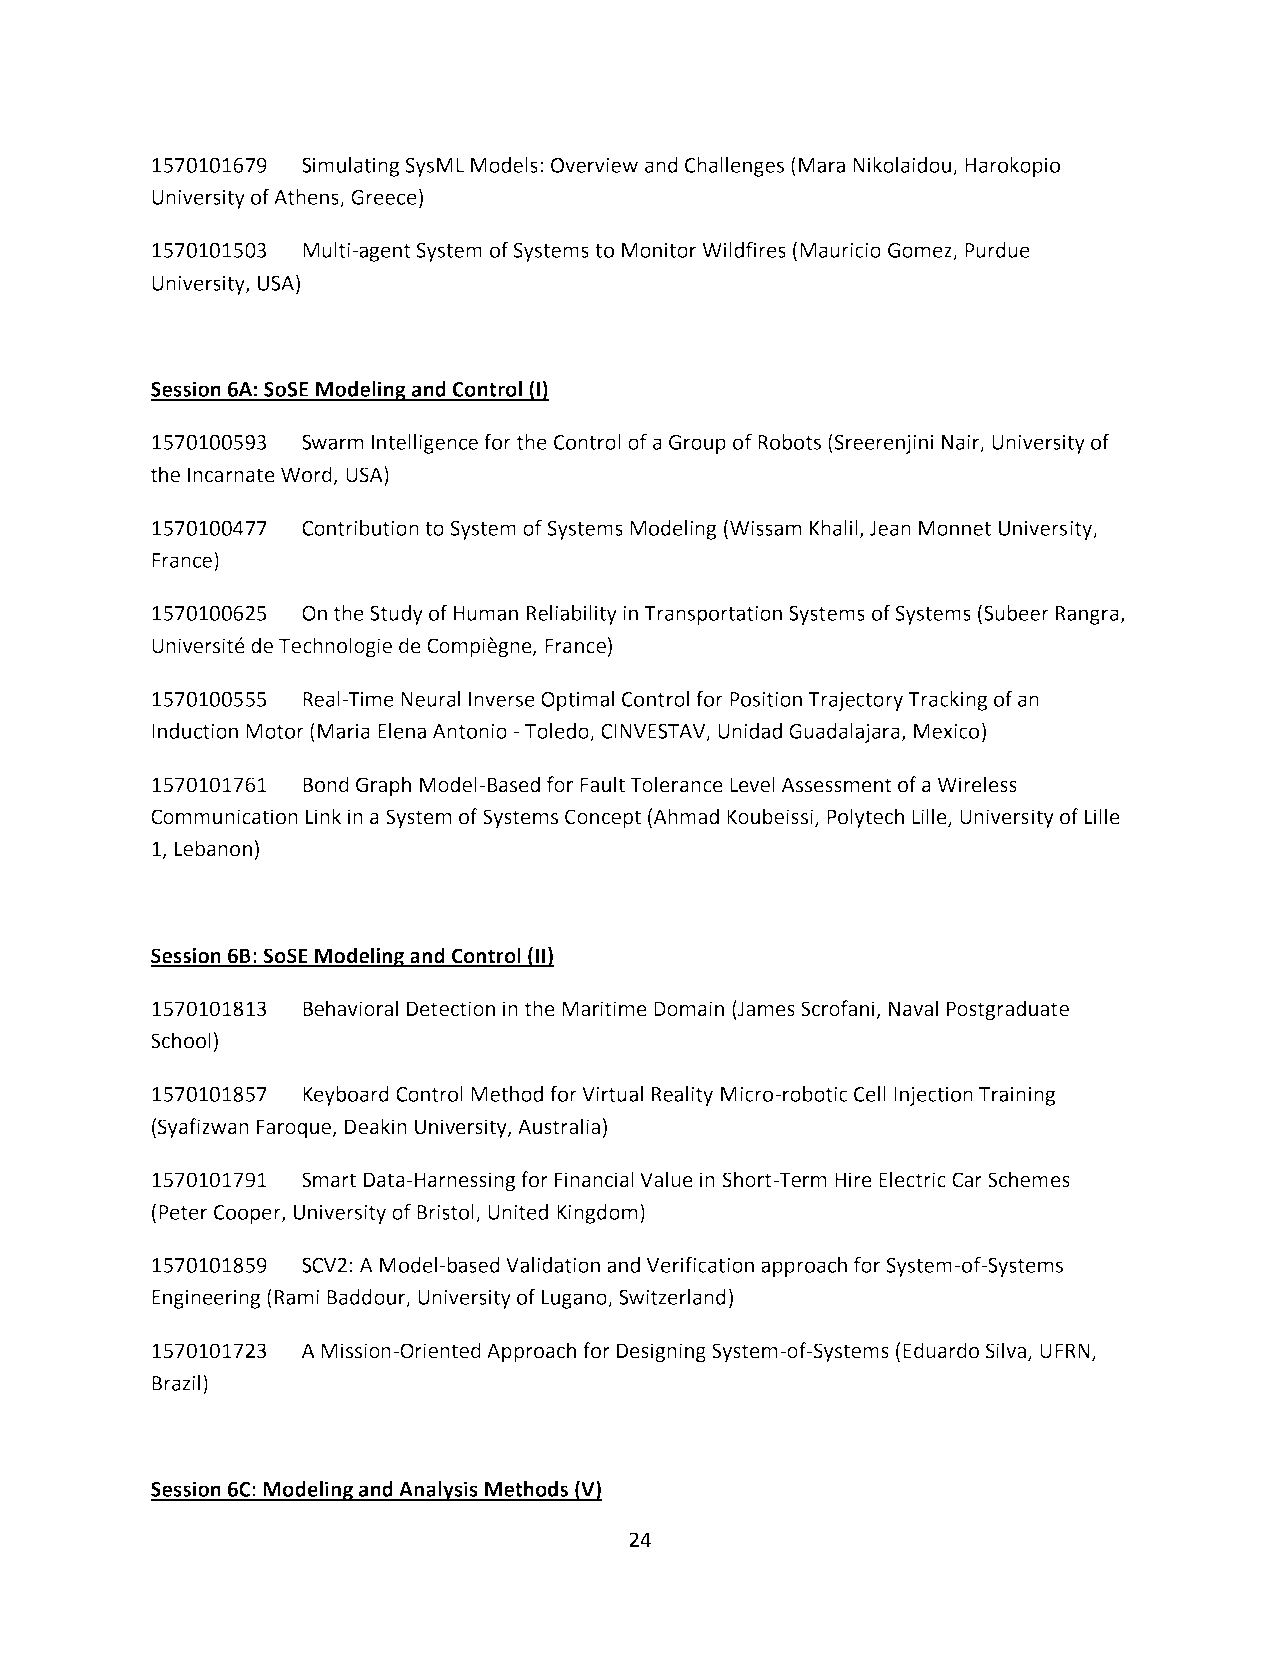 The image size is (1280, 1656). What do you see at coordinates (577, 701) in the document?
I see `Optimal` at bounding box center [577, 701].
